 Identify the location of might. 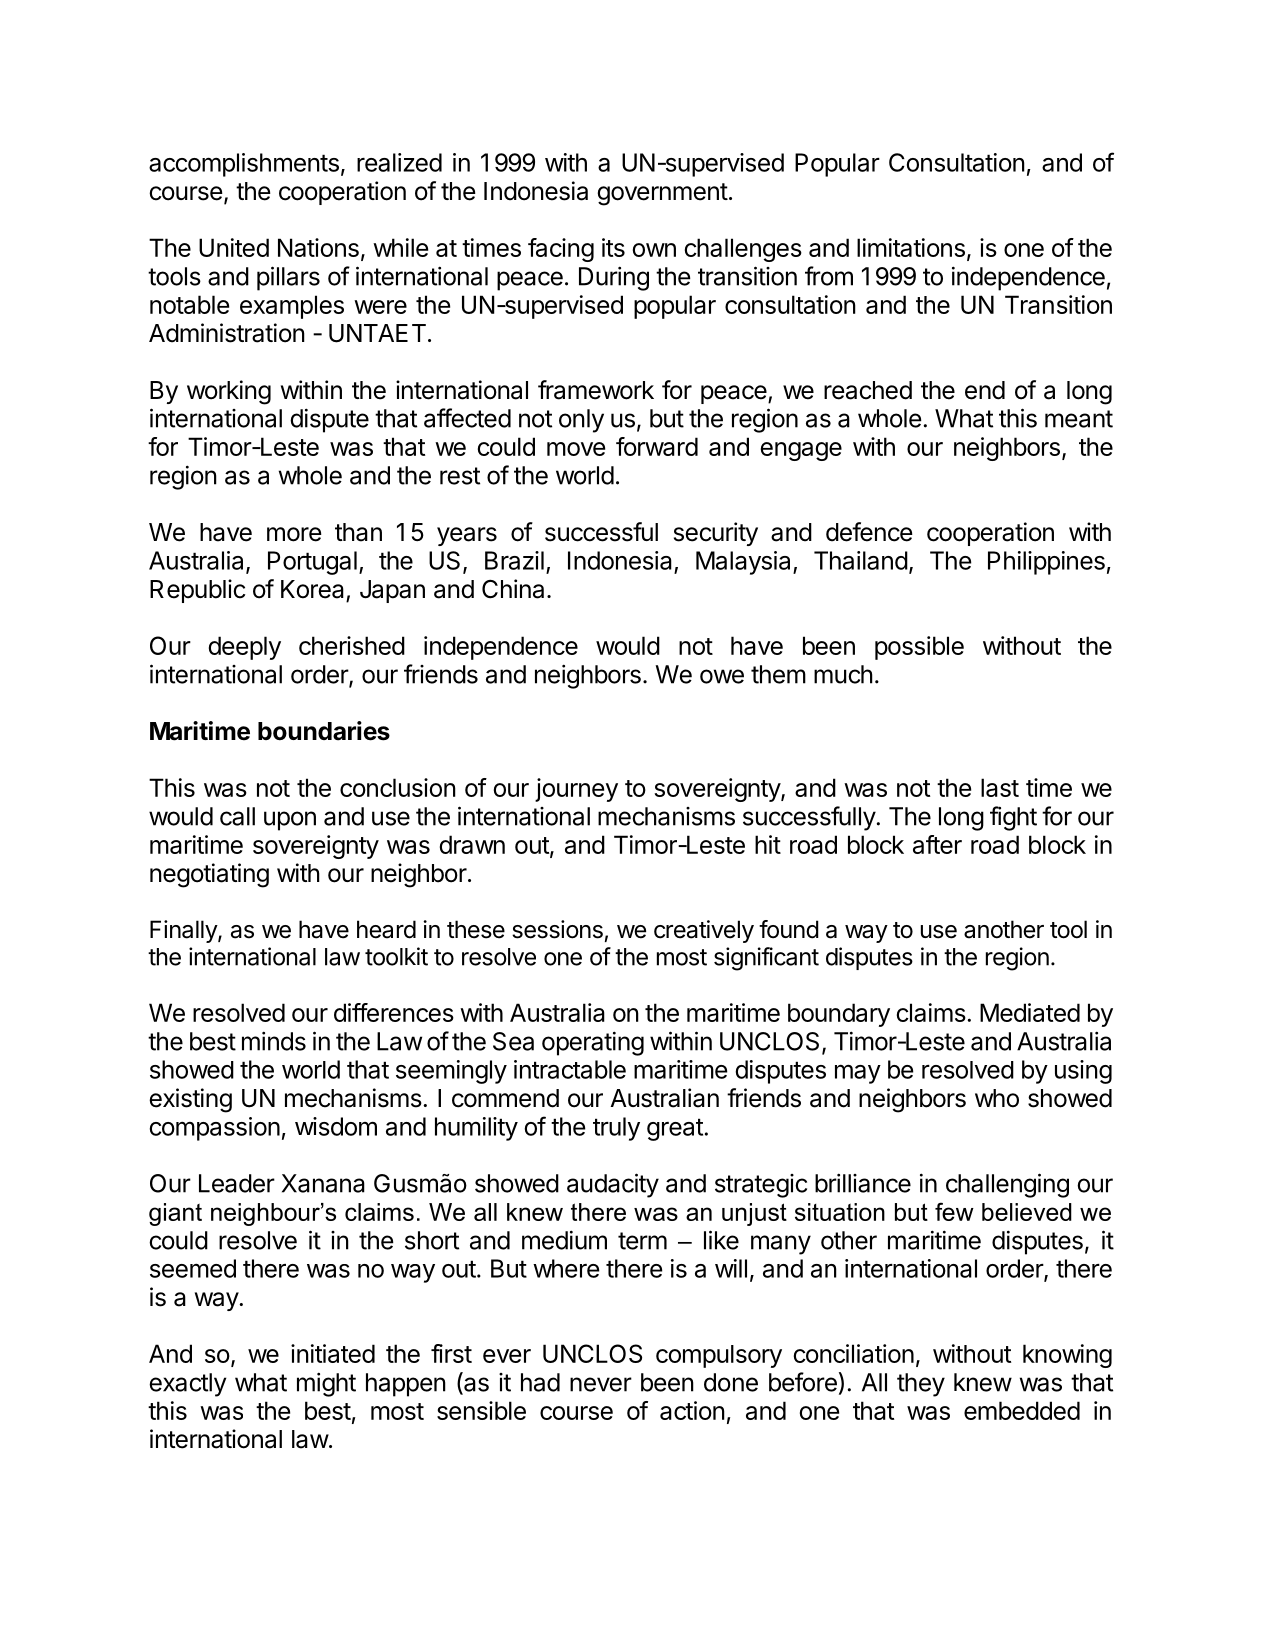
(326, 1384).
